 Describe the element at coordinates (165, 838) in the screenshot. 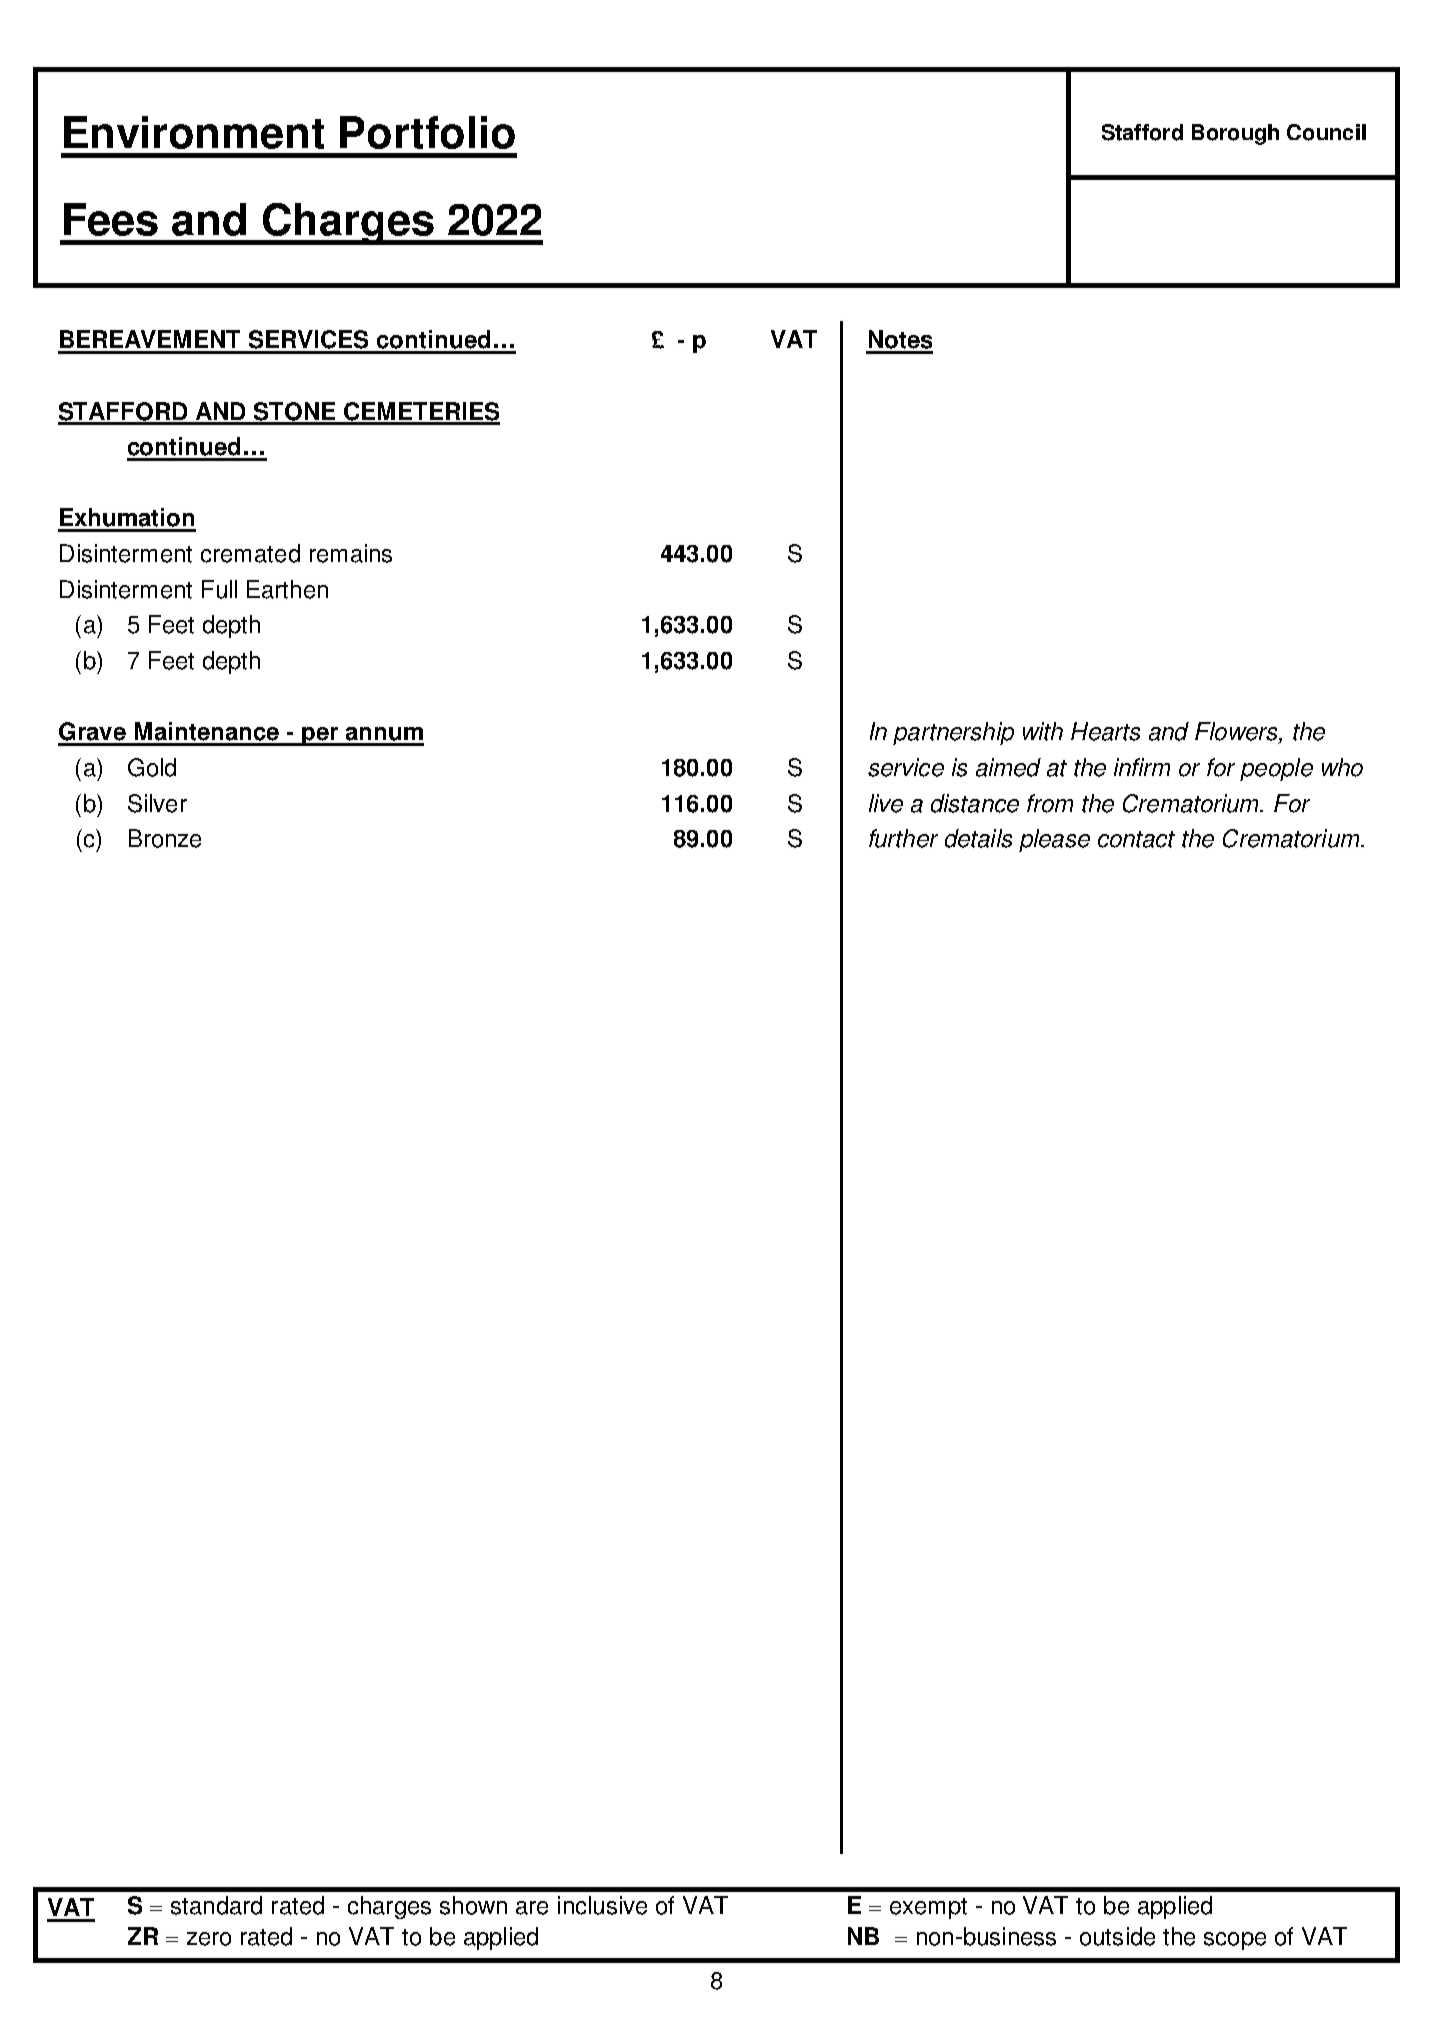

I see `Bronze` at that location.
